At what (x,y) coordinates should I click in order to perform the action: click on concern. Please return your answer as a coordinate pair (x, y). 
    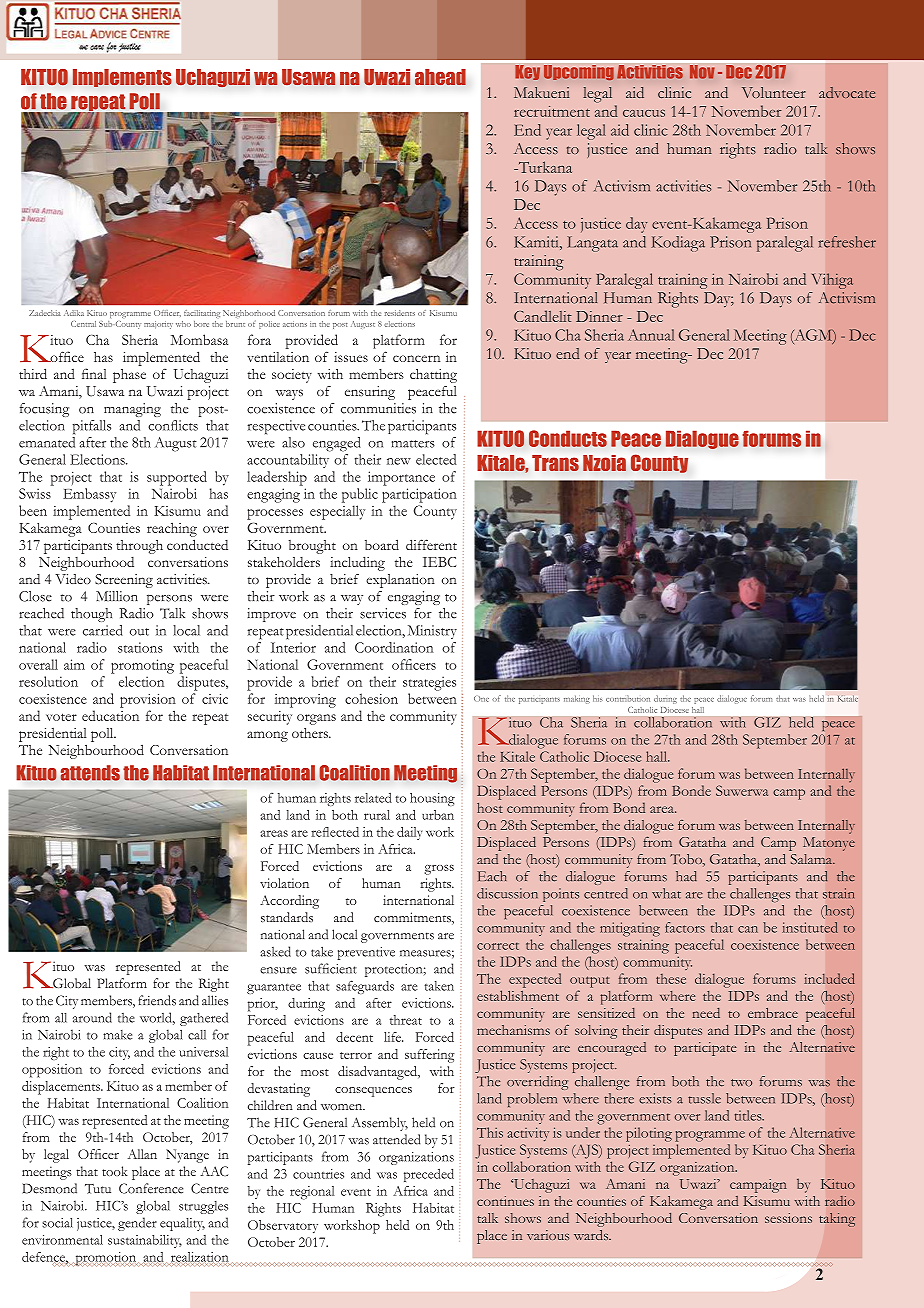
    Looking at the image, I should click on (416, 358).
